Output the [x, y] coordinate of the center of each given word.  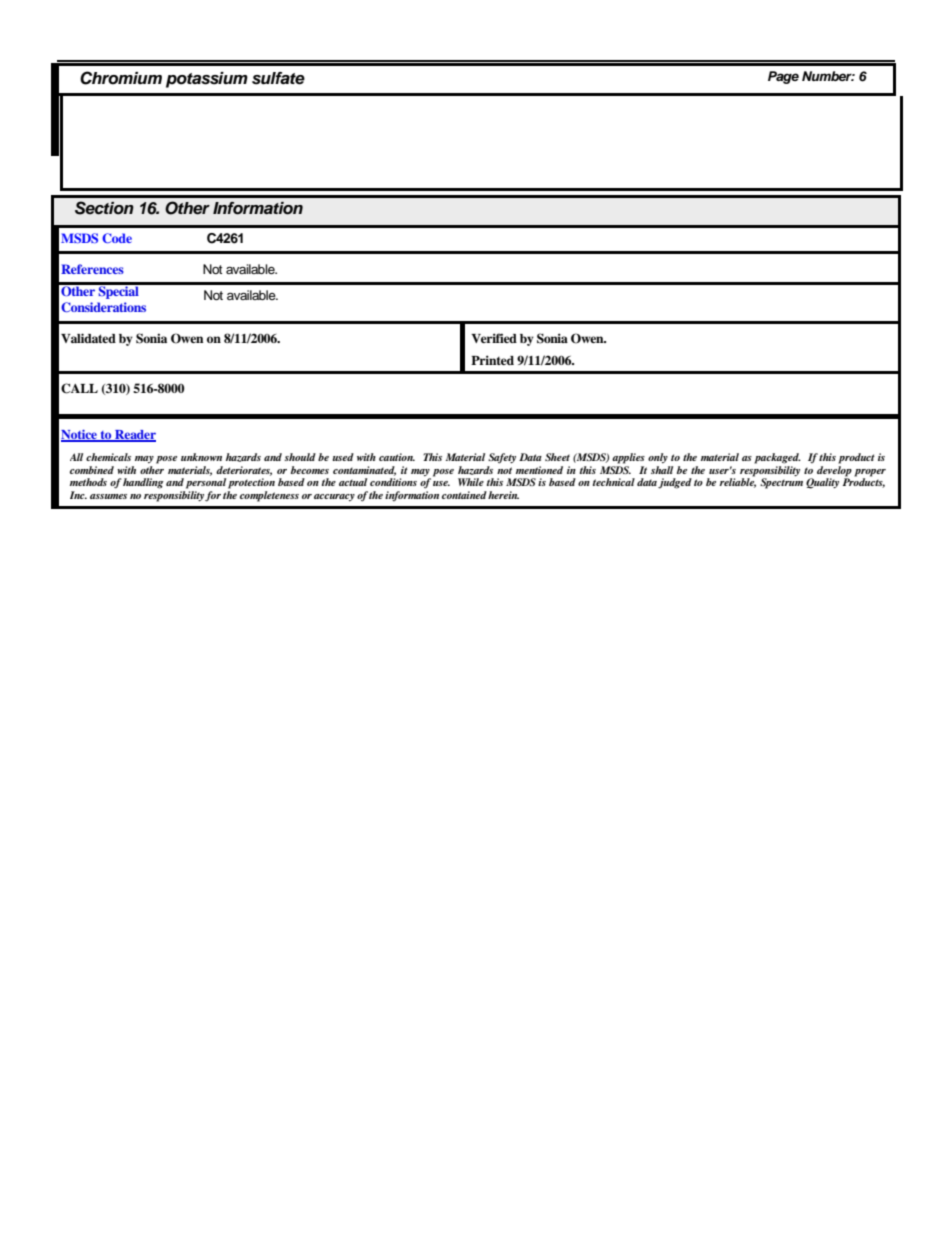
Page [783, 77]
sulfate [278, 78]
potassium [207, 80]
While [471, 482]
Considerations [103, 307]
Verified [494, 338]
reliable [737, 482]
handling [143, 483]
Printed [492, 360]
